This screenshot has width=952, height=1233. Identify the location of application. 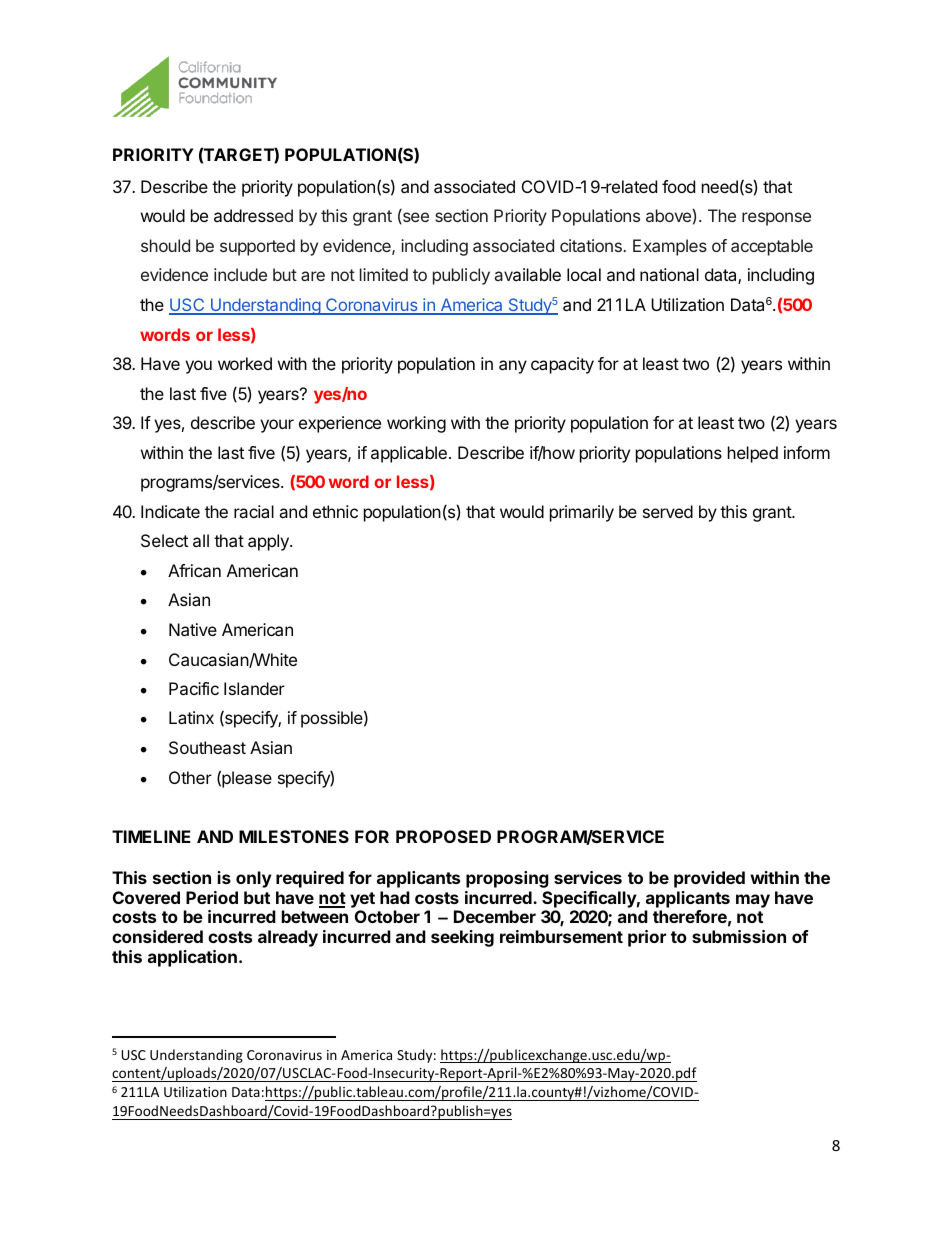
(192, 958).
